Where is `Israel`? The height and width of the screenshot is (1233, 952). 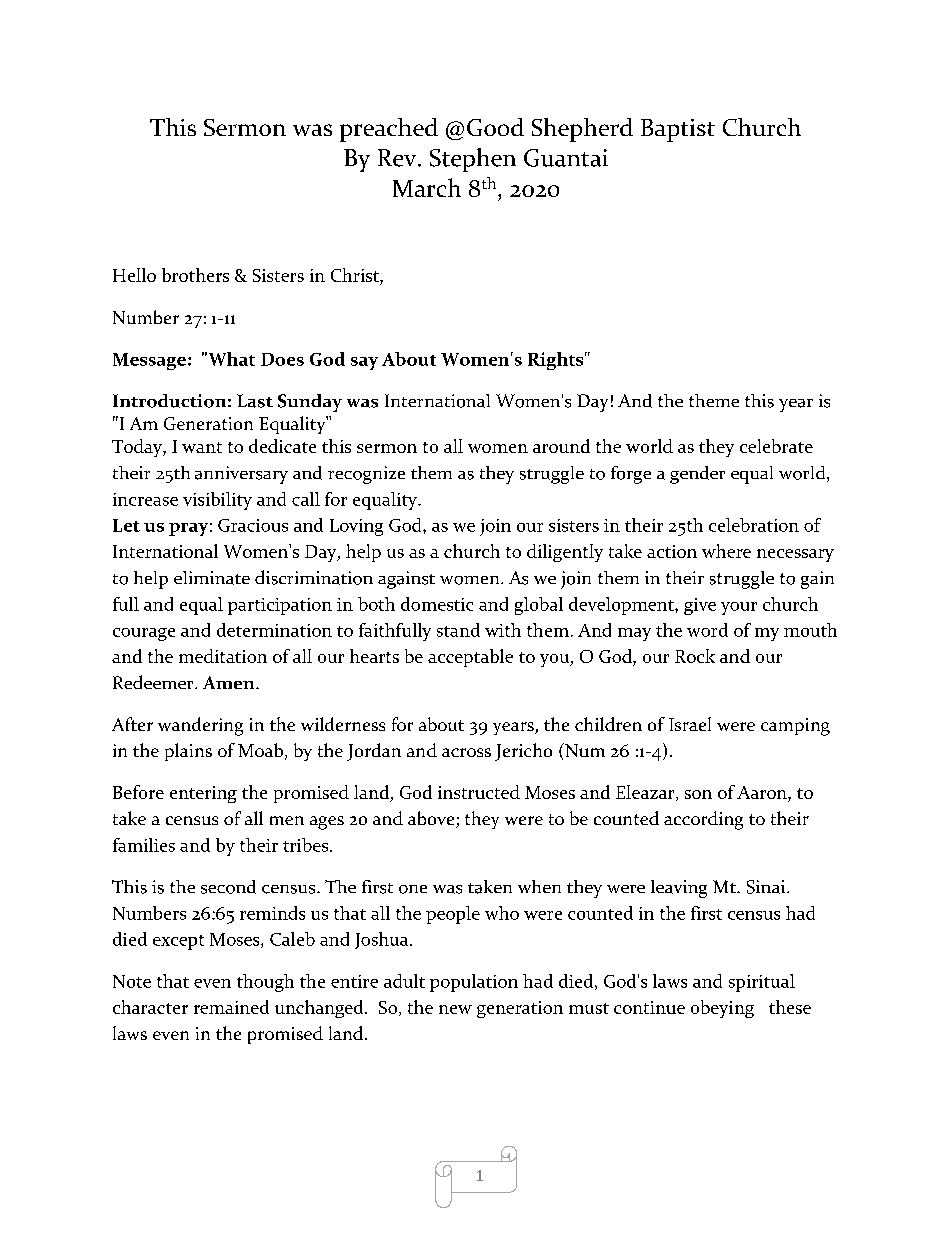
Israel is located at coordinates (690, 724).
